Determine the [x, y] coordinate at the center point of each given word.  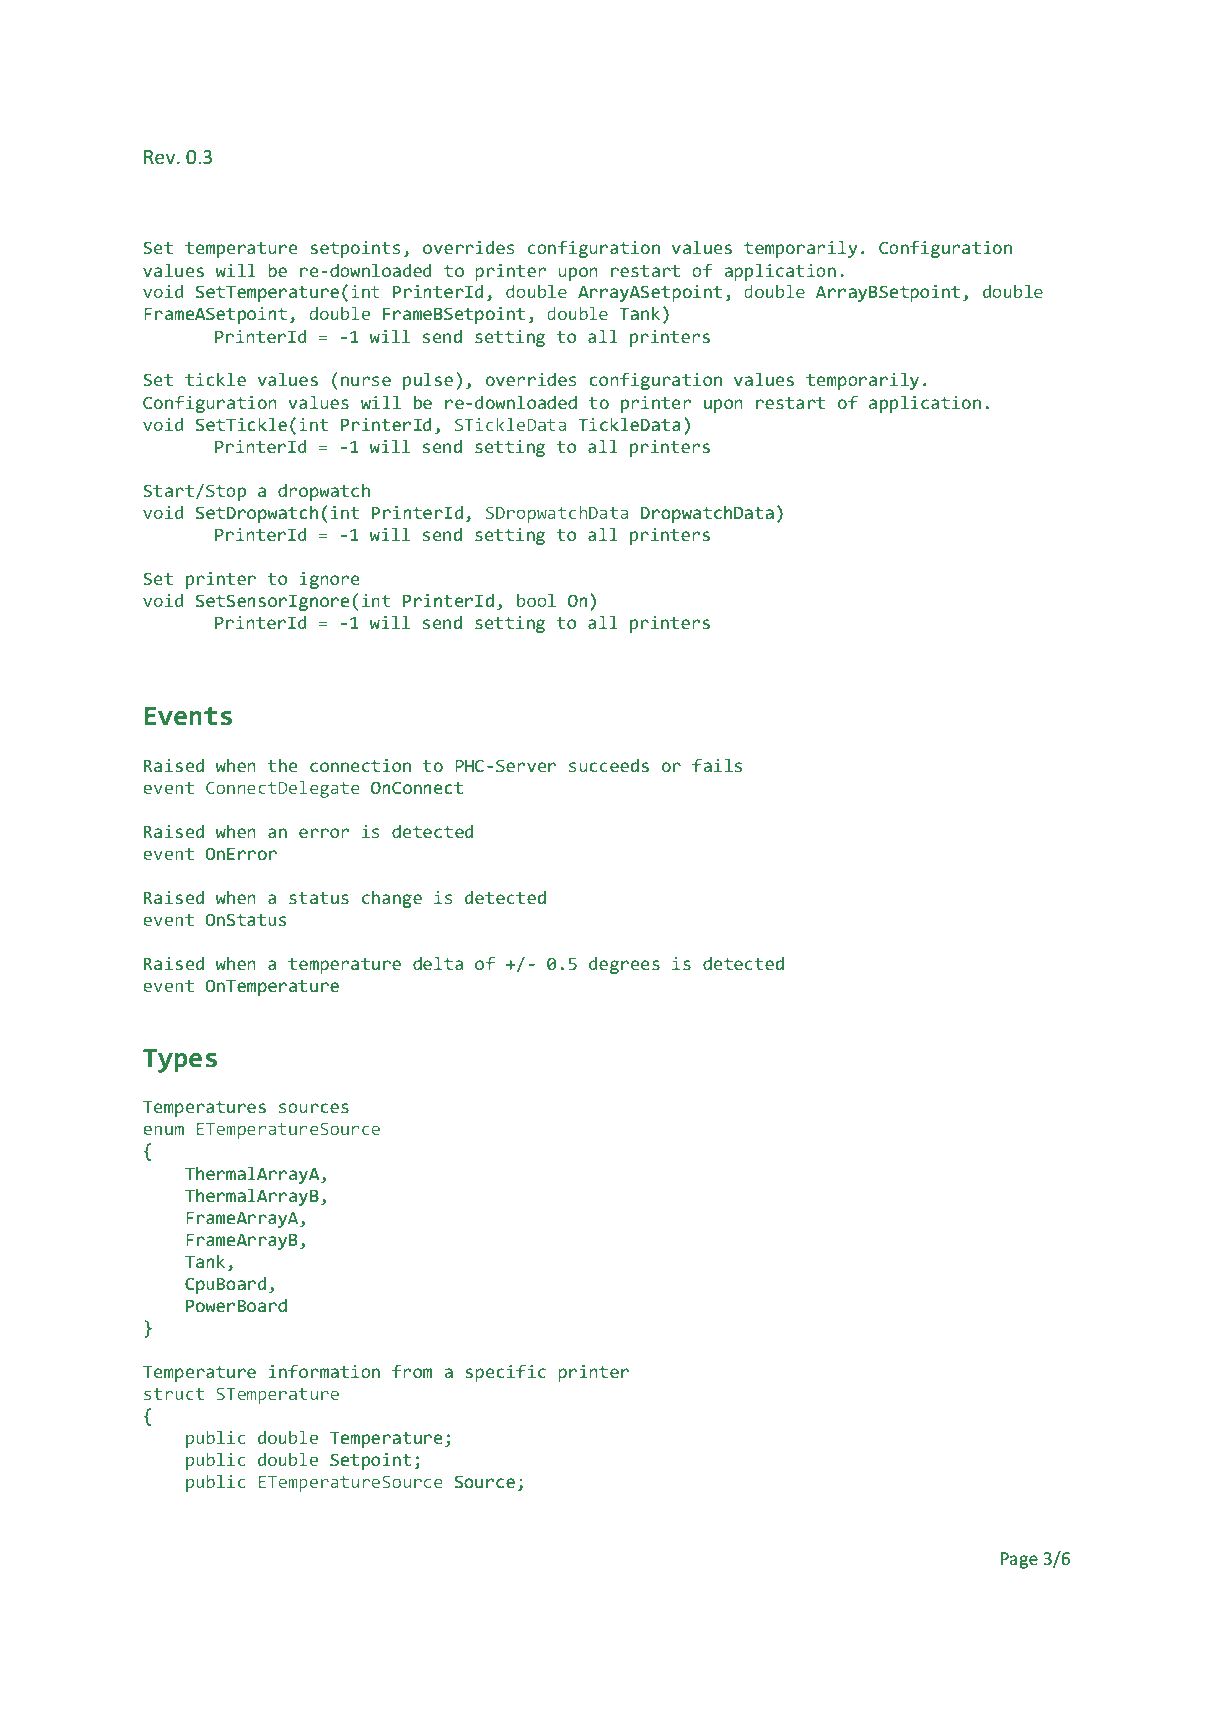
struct [174, 1394]
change [392, 899]
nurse [366, 381]
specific [505, 1373]
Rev [161, 157]
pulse [428, 381]
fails [717, 765]
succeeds [609, 765]
